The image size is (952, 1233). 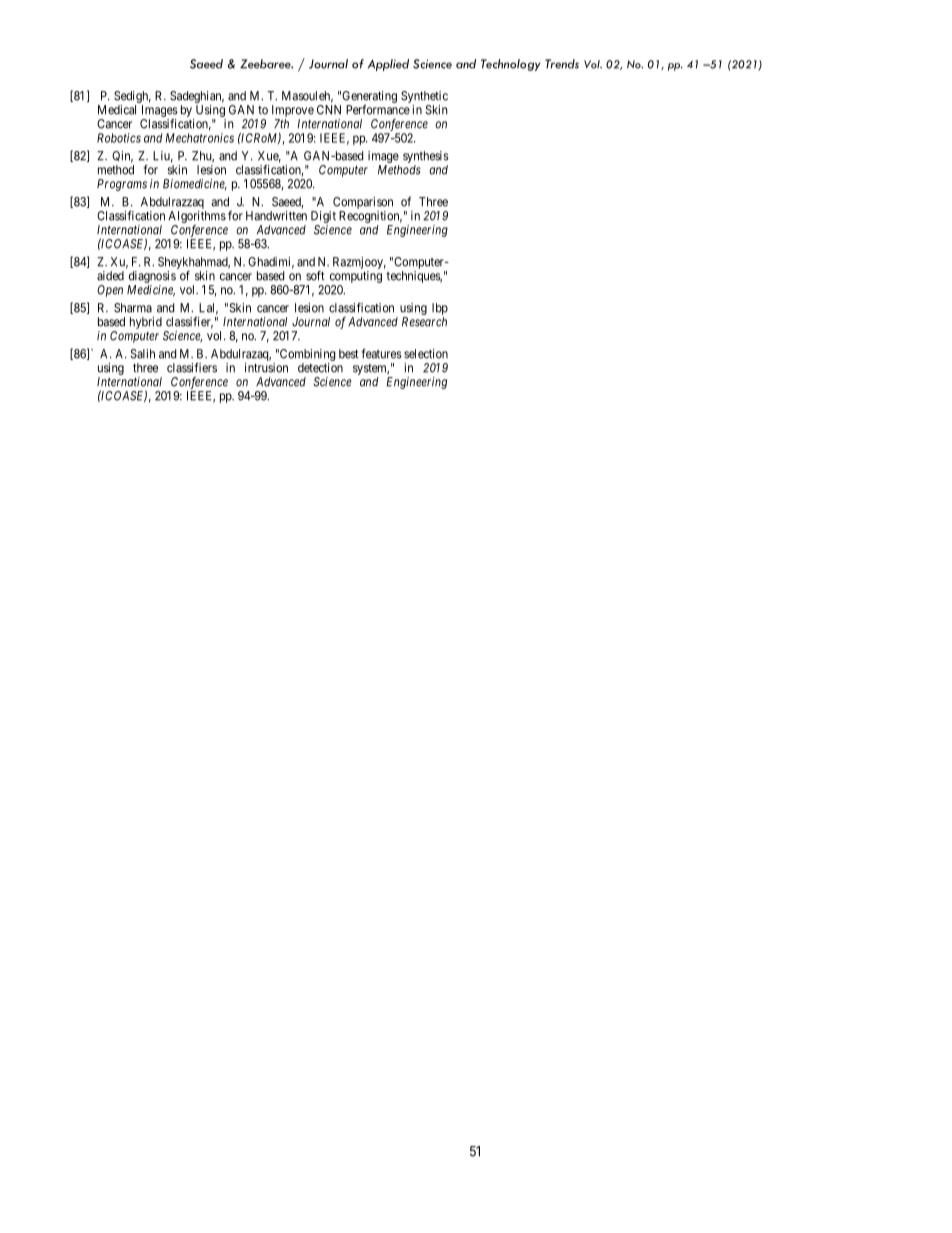 I want to click on Medical, so click(x=117, y=110).
